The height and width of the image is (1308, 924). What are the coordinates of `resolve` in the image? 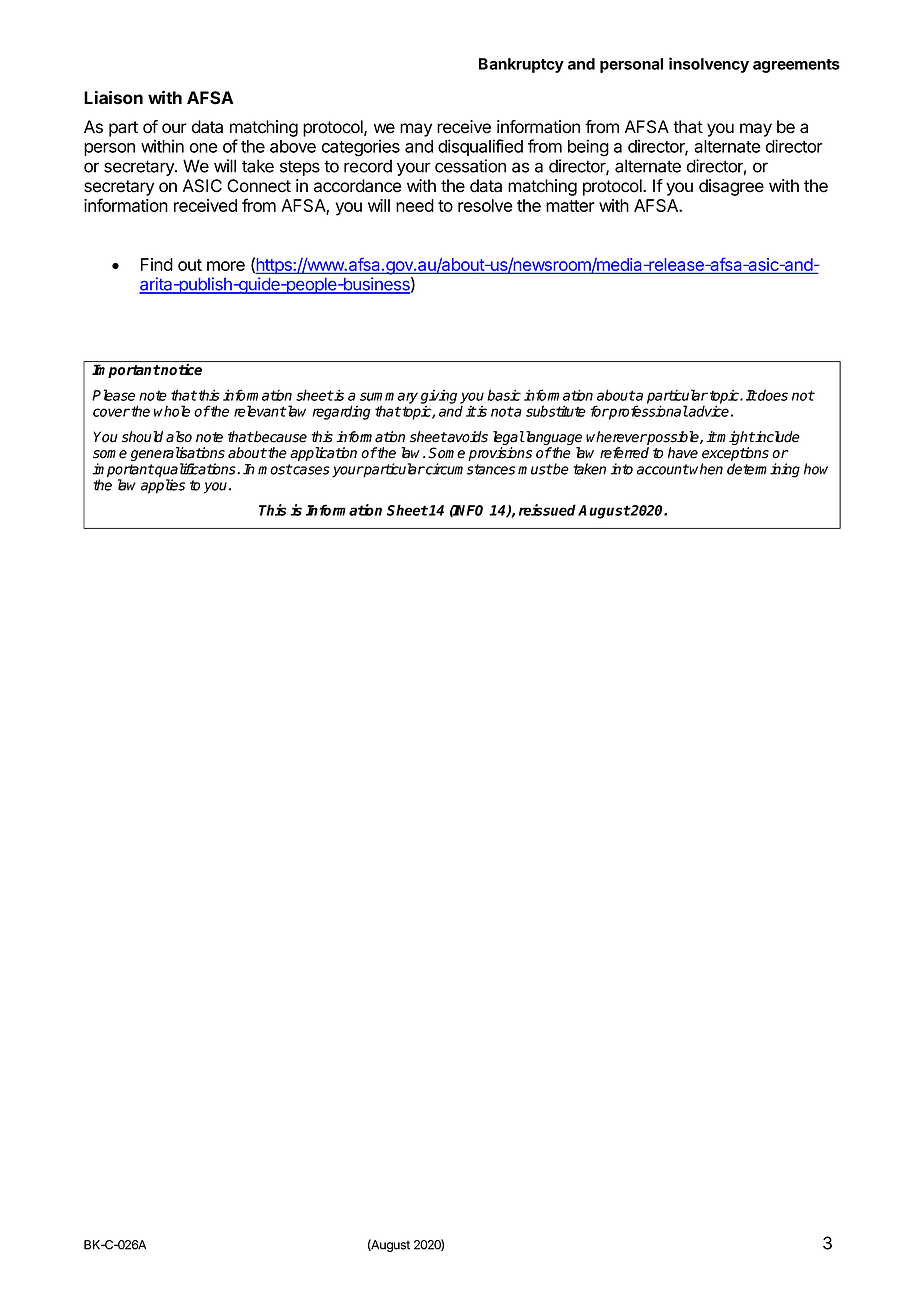 It's located at (485, 205).
